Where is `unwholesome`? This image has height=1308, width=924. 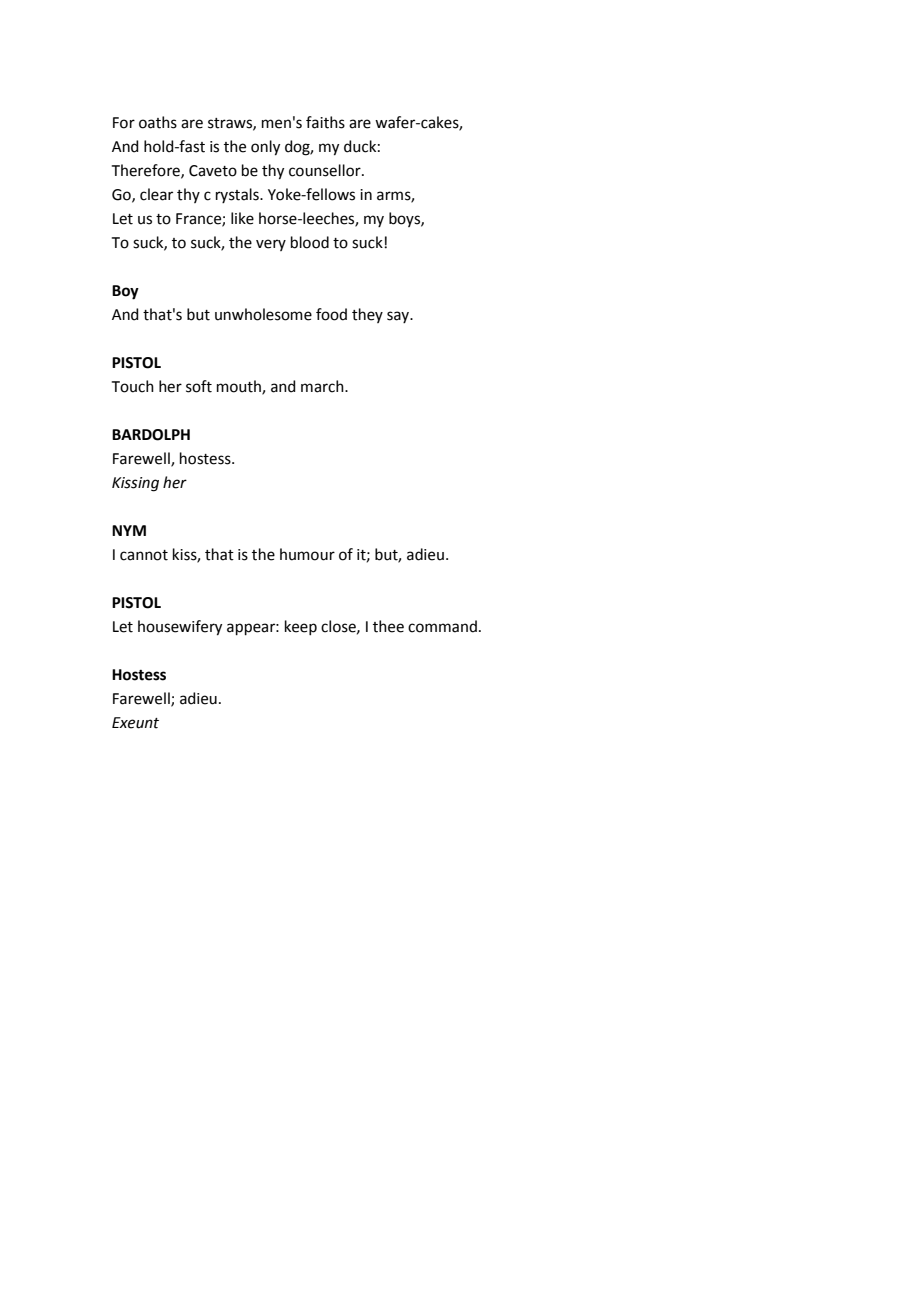
unwholesome is located at coordinates (263, 314).
